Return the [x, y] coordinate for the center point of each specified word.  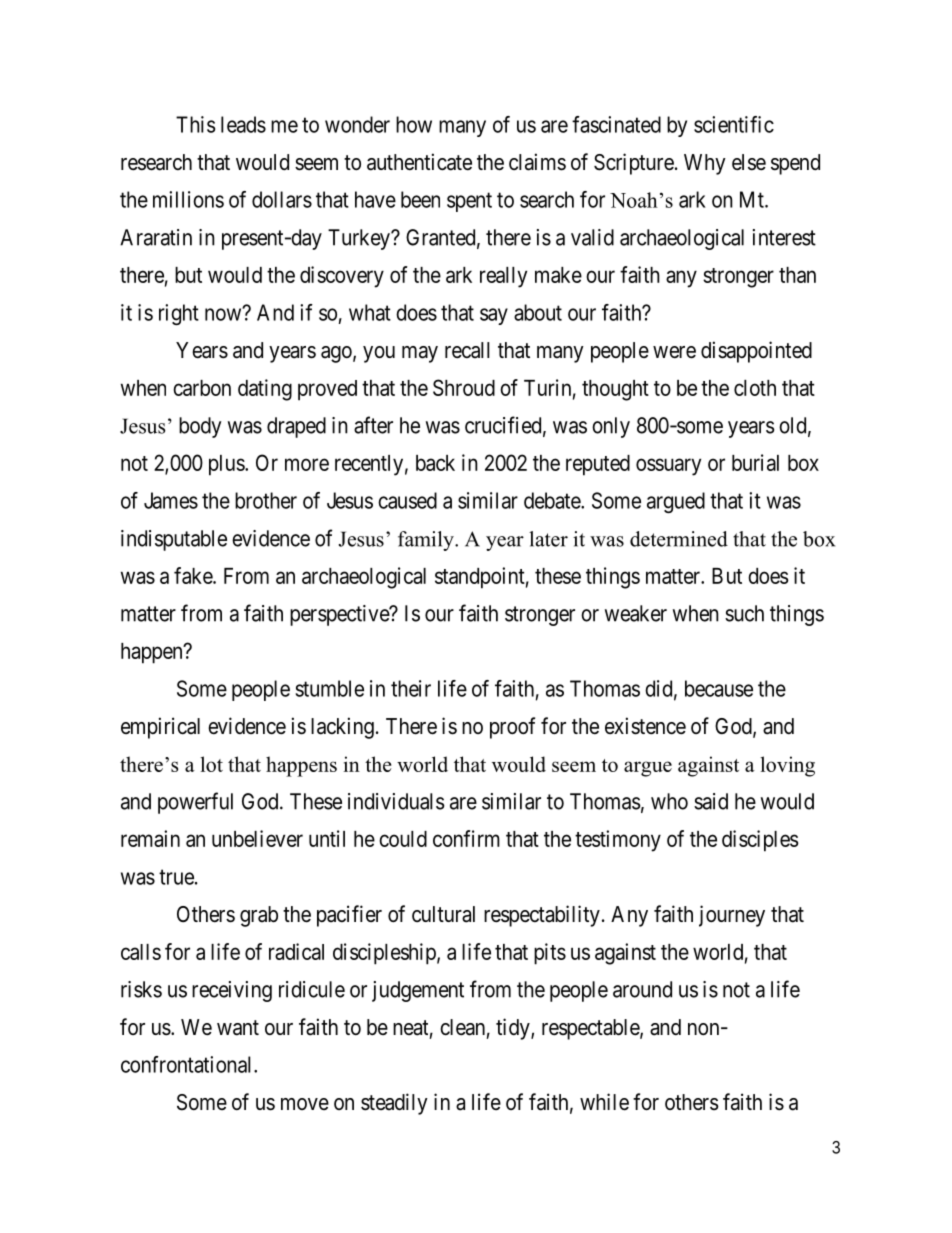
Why [705, 164]
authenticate [419, 162]
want [238, 1028]
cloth [755, 388]
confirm [466, 838]
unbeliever [257, 838]
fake [194, 575]
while [604, 1102]
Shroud [464, 387]
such [744, 613]
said [711, 801]
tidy [514, 1029]
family [427, 541]
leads [243, 124]
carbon [202, 388]
